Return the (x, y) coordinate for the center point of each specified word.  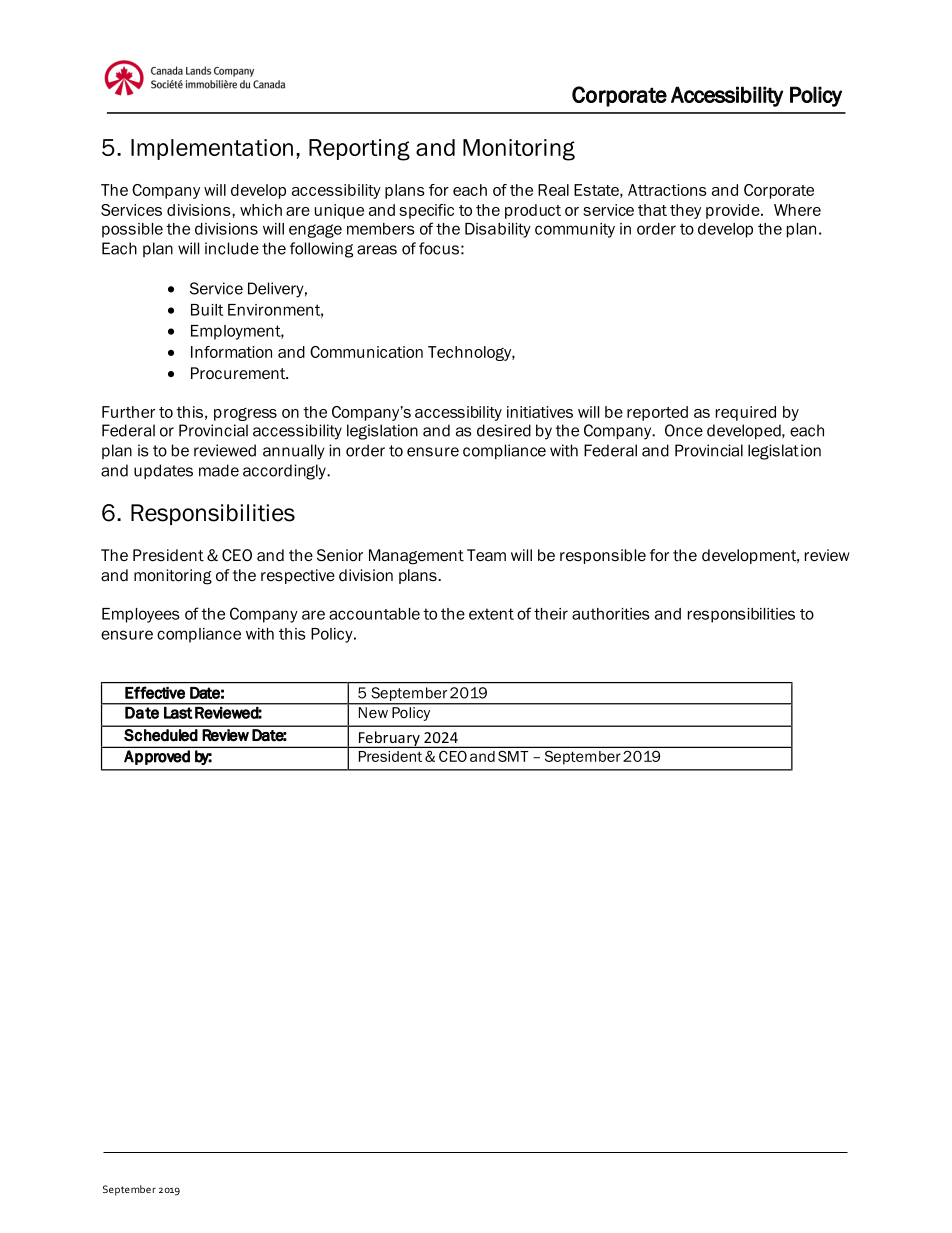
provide (734, 211)
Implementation (212, 149)
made (219, 470)
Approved (157, 757)
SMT (513, 756)
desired (504, 430)
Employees (140, 615)
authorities (610, 614)
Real (553, 190)
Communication (366, 352)
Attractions (667, 190)
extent (491, 614)
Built (207, 310)
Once (684, 430)
